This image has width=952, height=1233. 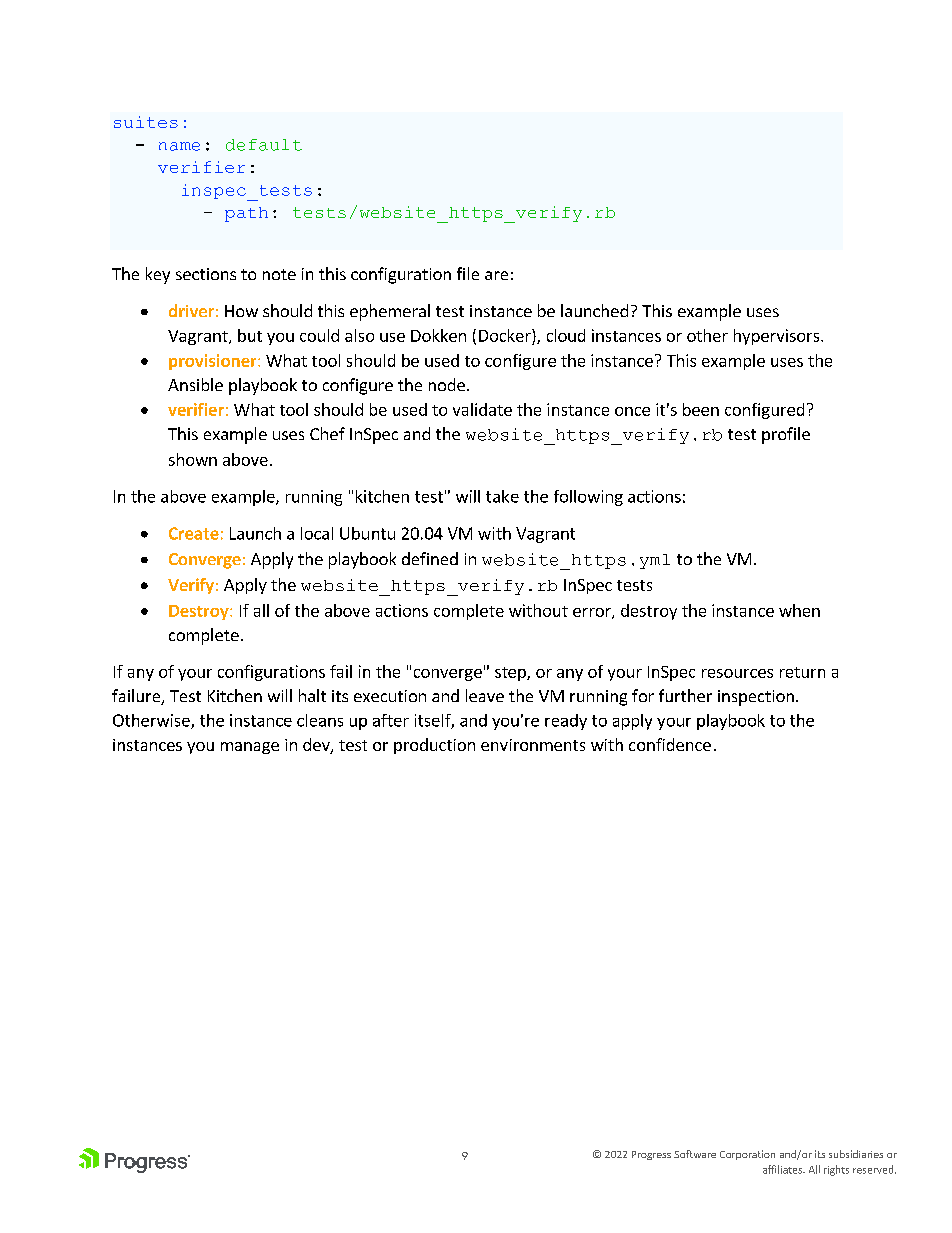 I want to click on confidence, so click(x=670, y=744).
